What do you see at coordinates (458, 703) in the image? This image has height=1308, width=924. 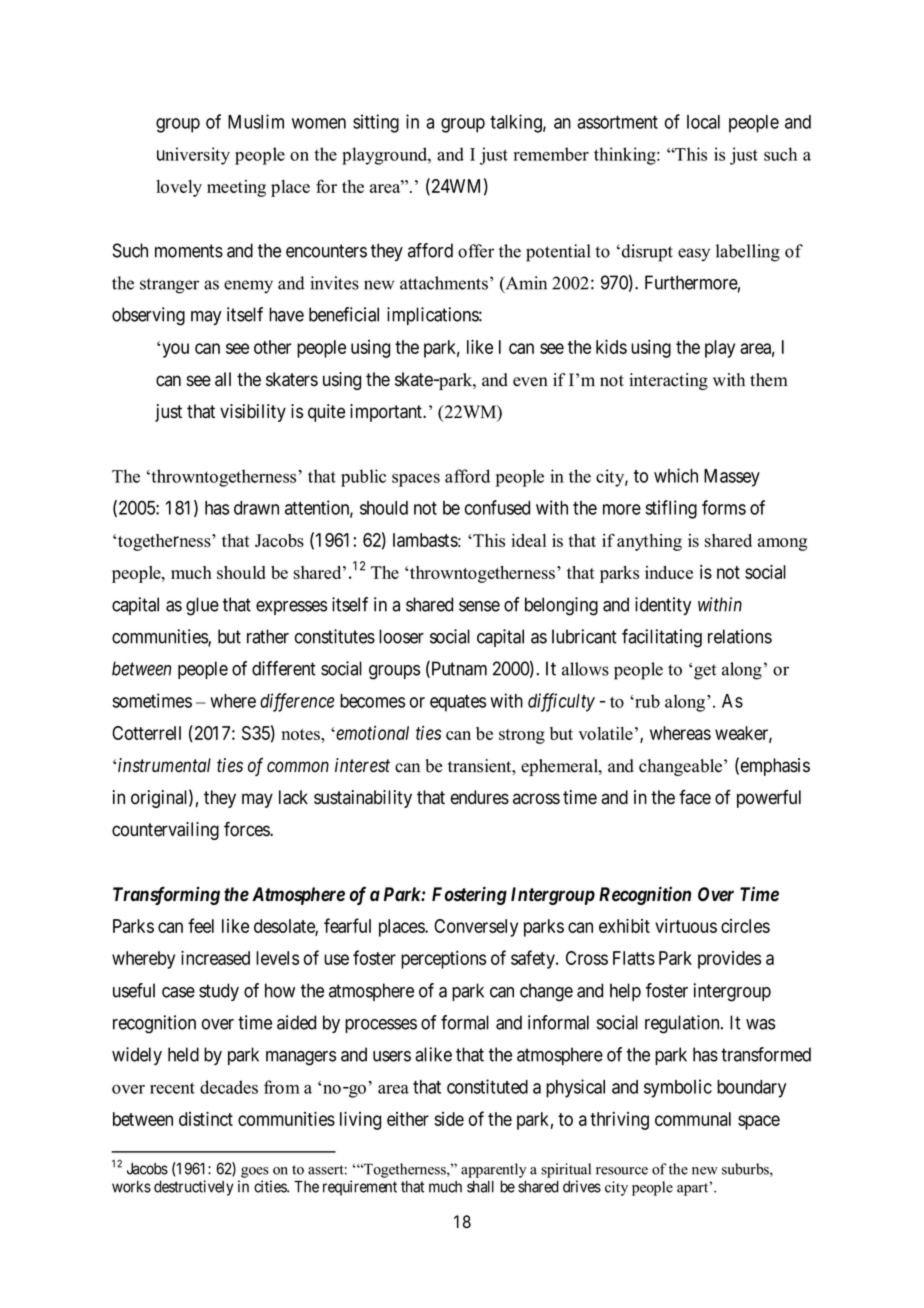 I see `equates` at bounding box center [458, 703].
